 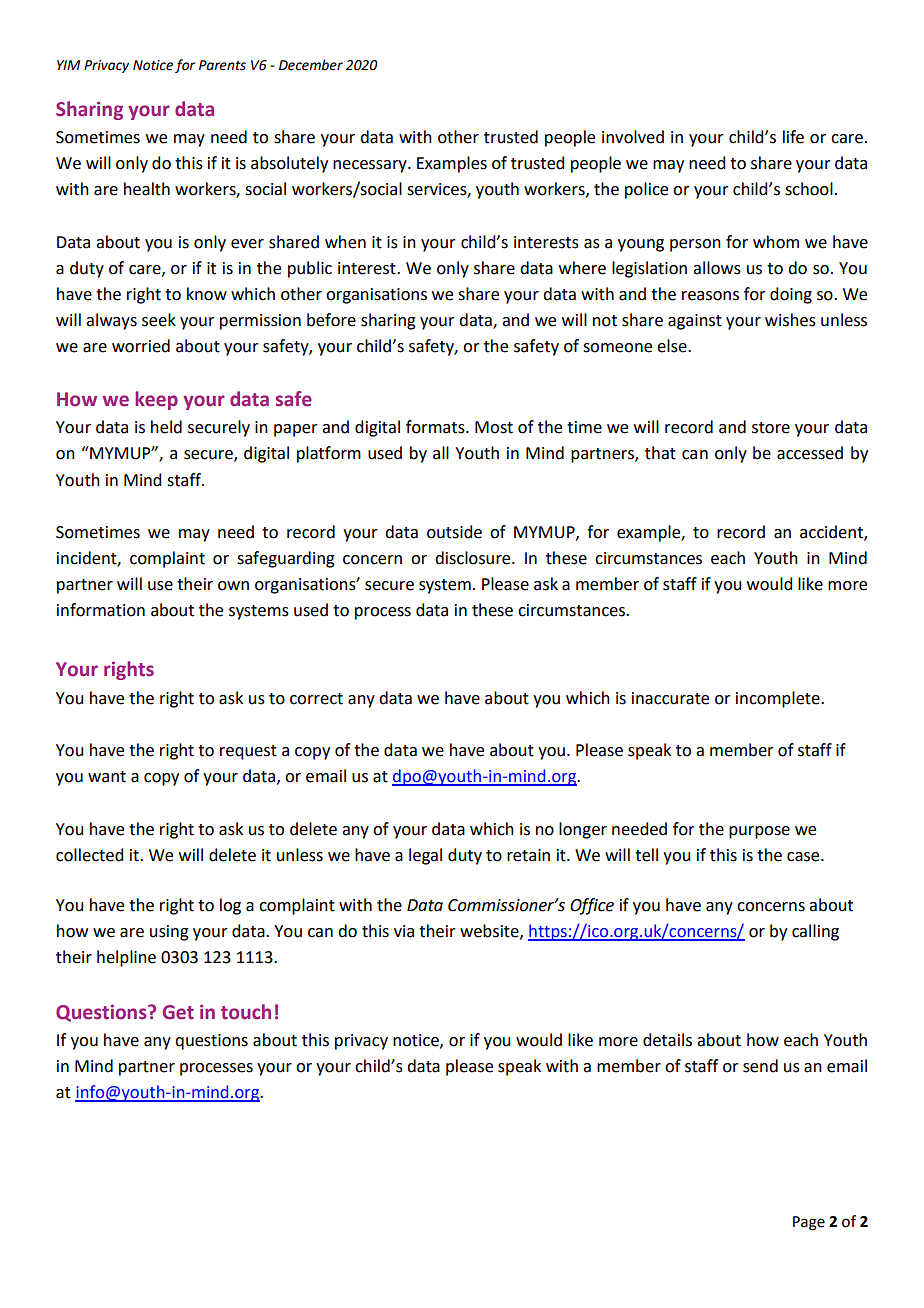 What do you see at coordinates (779, 699) in the screenshot?
I see `incomplete` at bounding box center [779, 699].
